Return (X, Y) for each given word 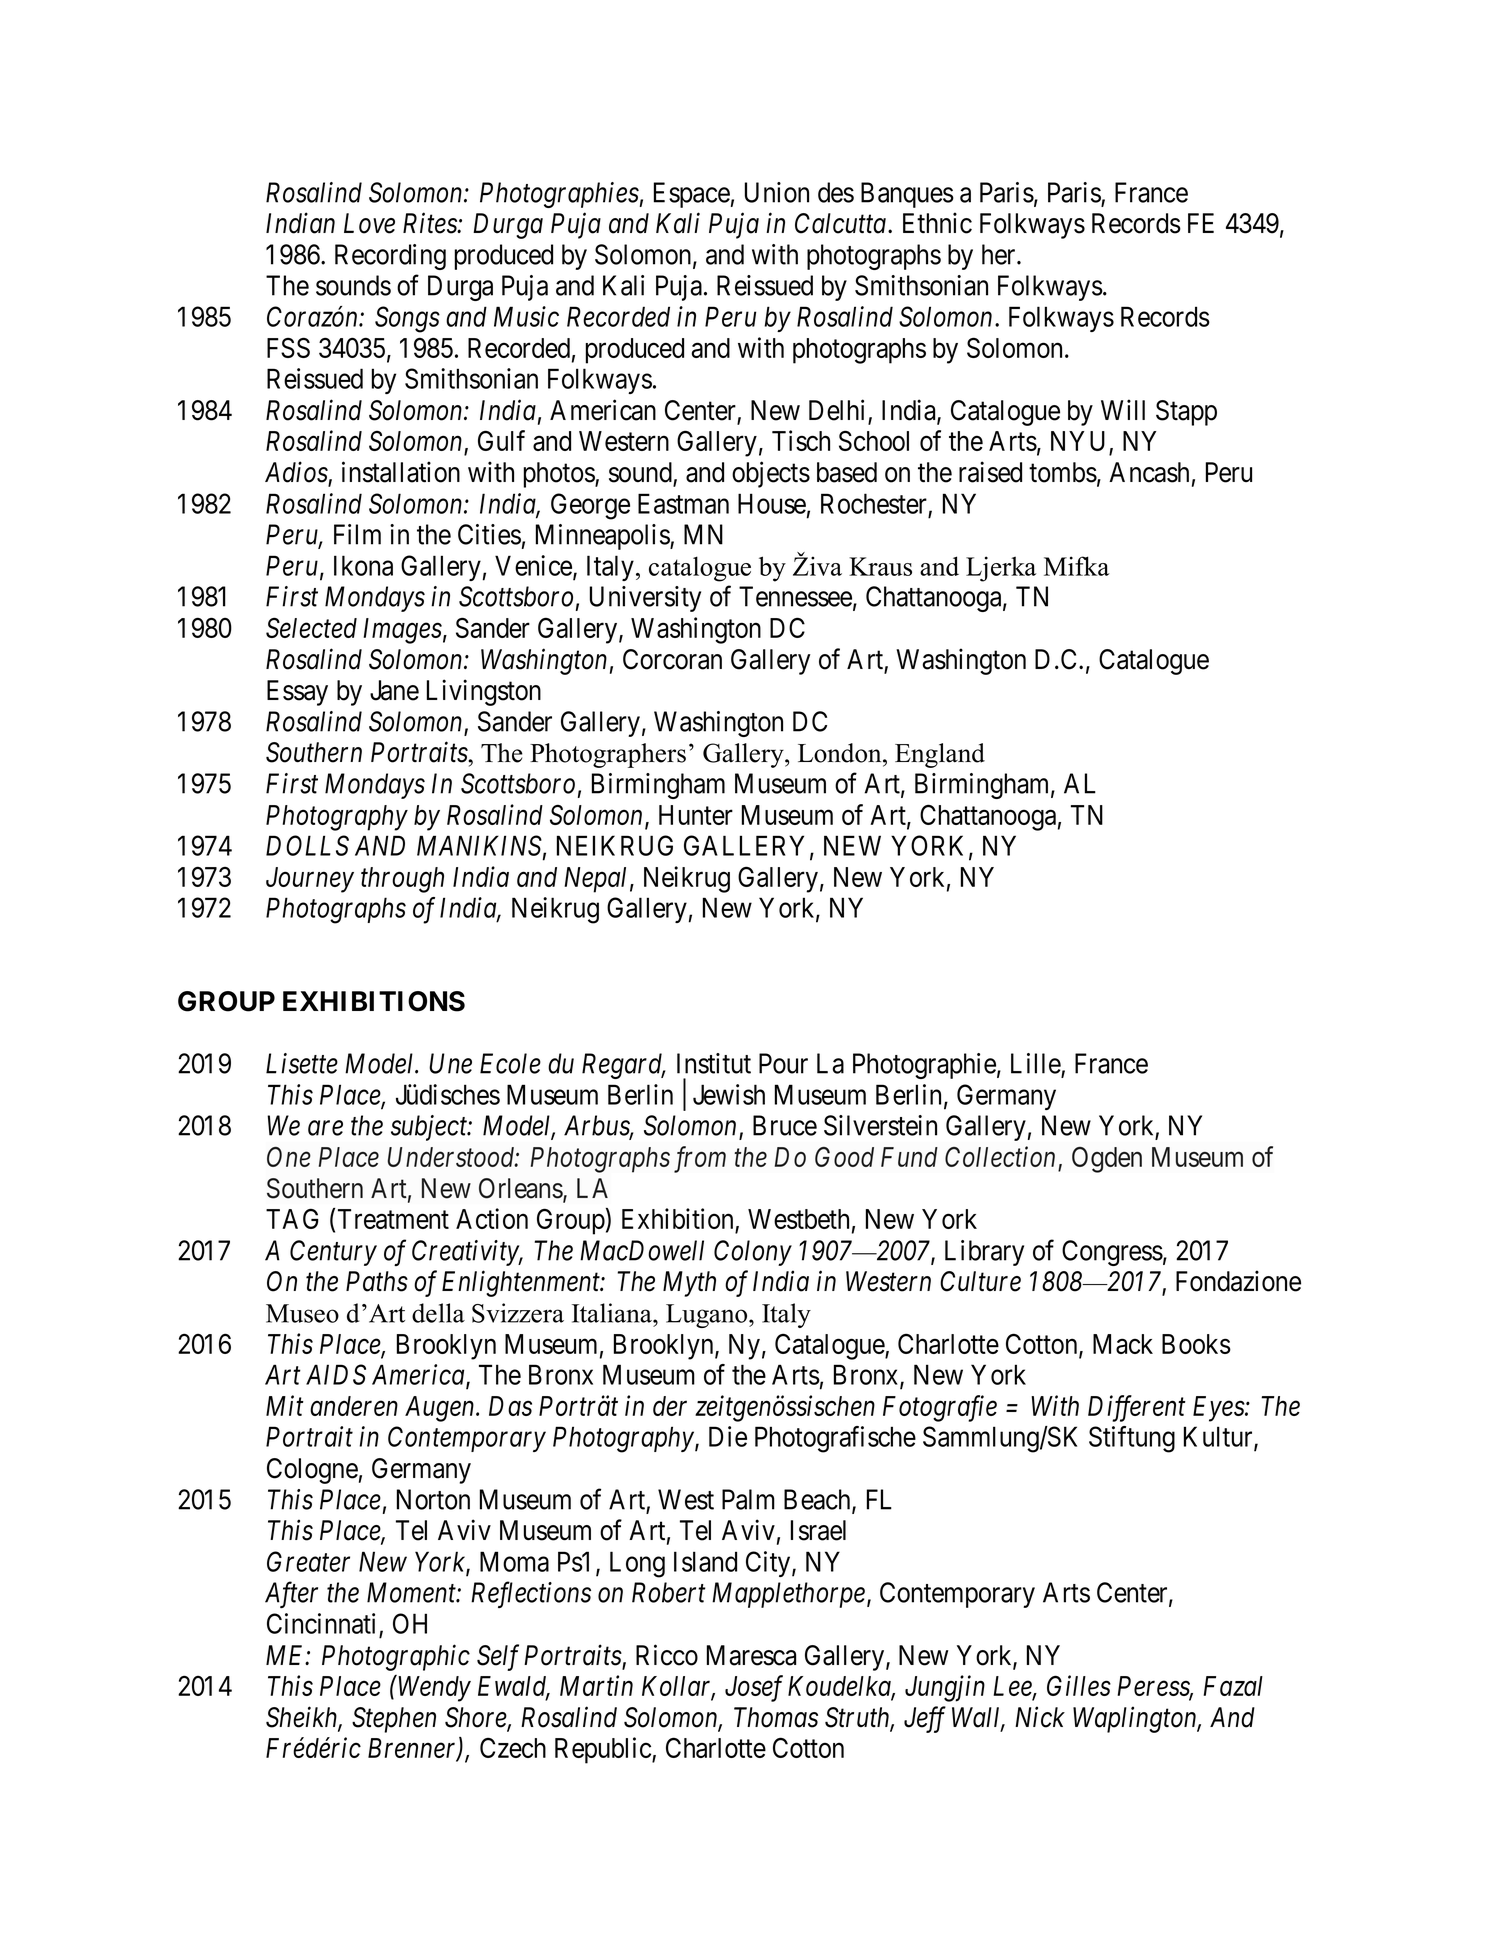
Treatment (393, 1219)
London (841, 753)
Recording (390, 257)
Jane (394, 690)
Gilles (1079, 1685)
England (940, 755)
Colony (753, 1253)
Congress (1112, 1253)
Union (777, 192)
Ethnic (937, 223)
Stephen (394, 1720)
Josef (754, 1688)
